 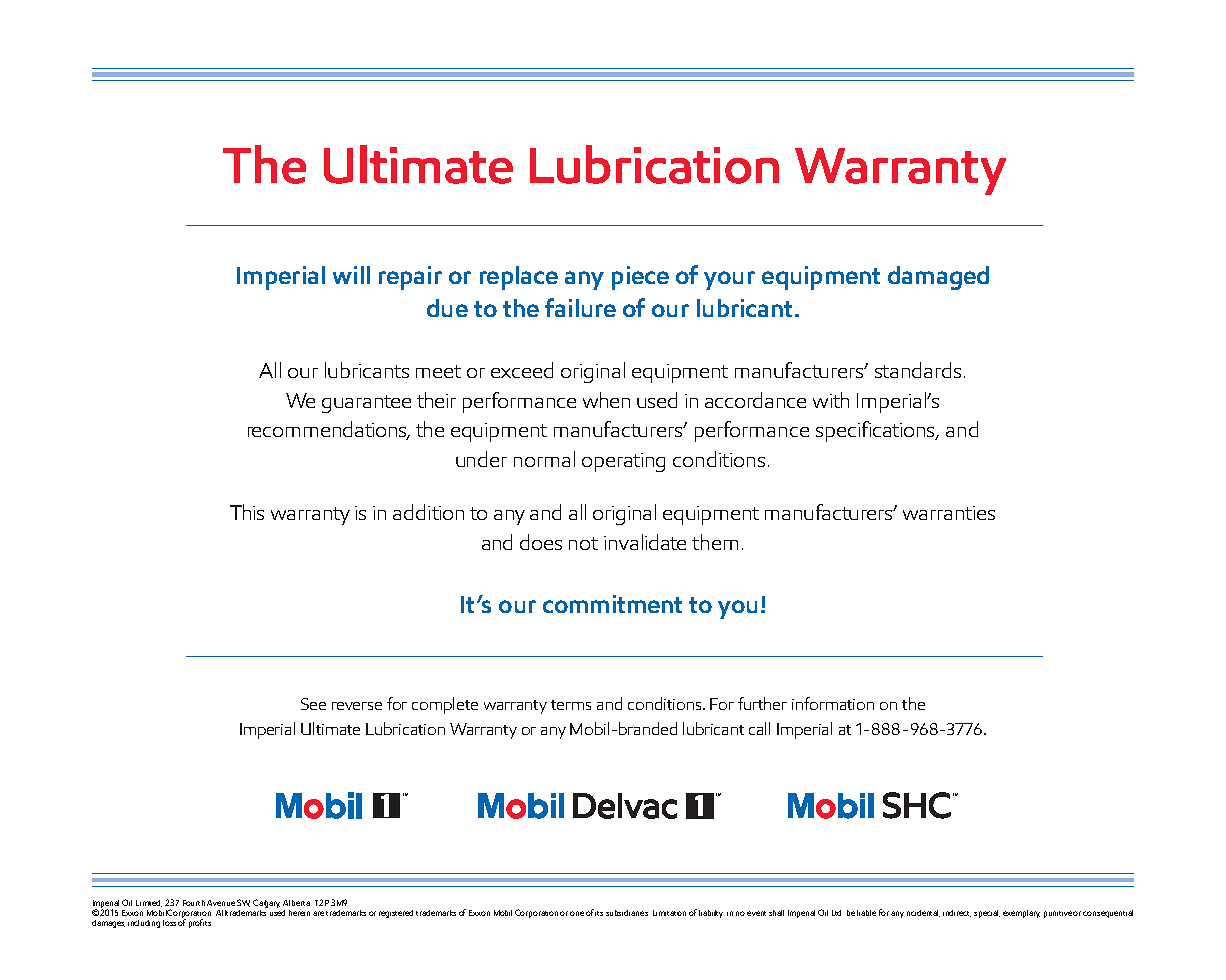 I want to click on Avenue, so click(x=221, y=903).
